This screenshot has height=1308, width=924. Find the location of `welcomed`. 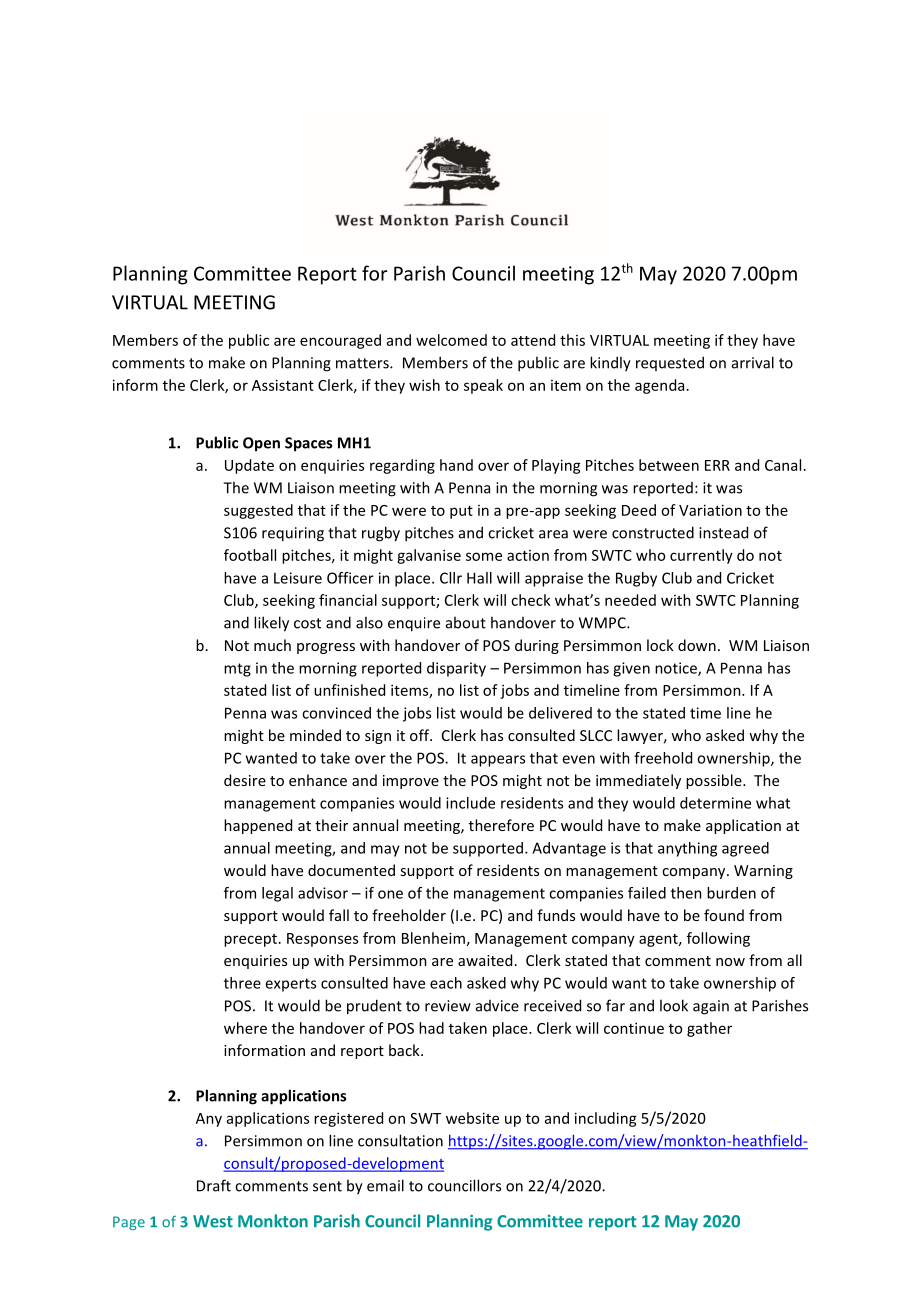

welcomed is located at coordinates (451, 340).
